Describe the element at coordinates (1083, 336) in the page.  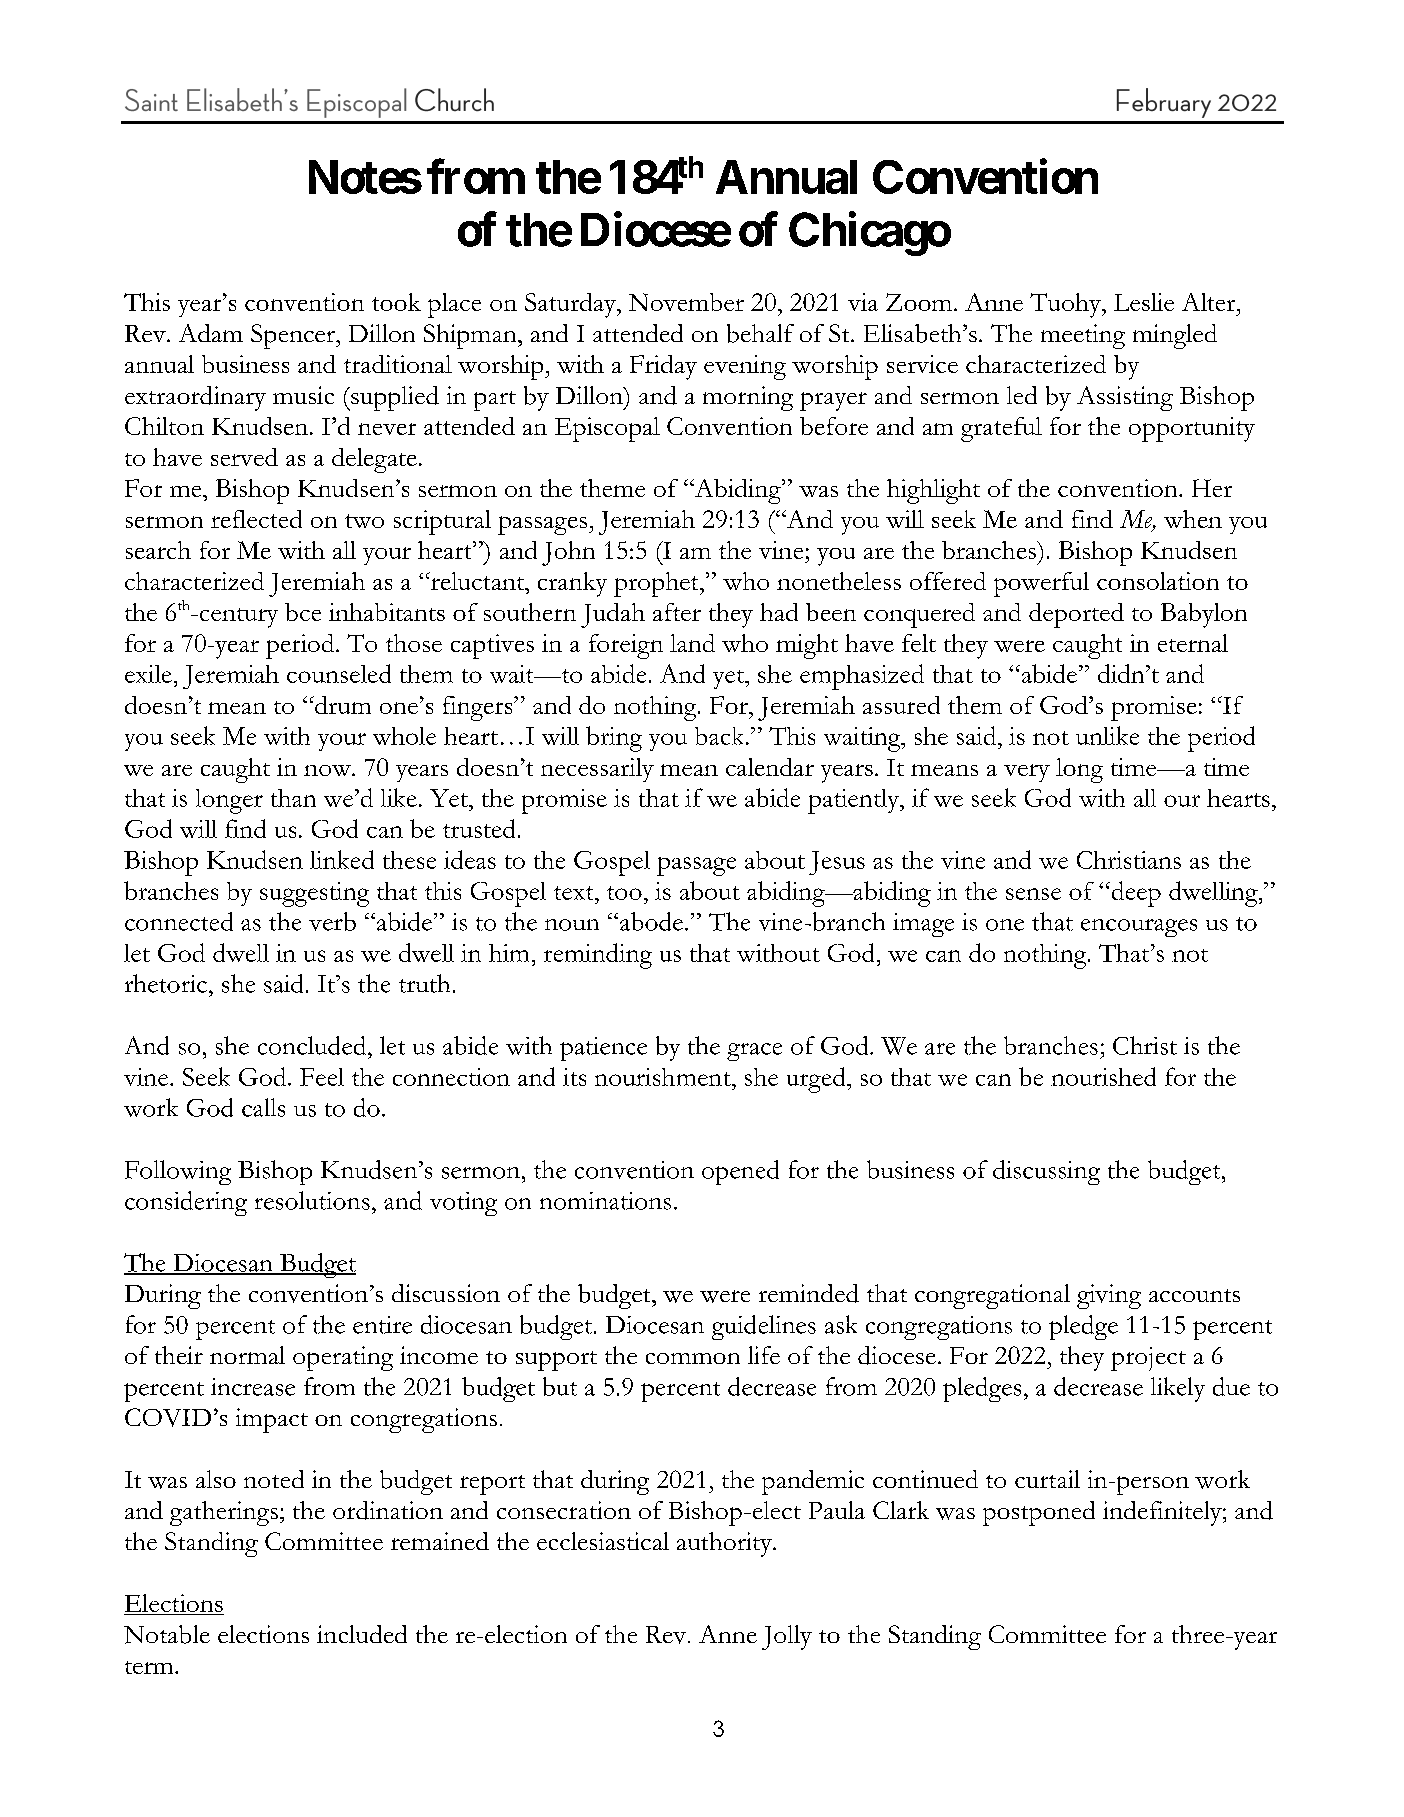
I see `meeting` at that location.
